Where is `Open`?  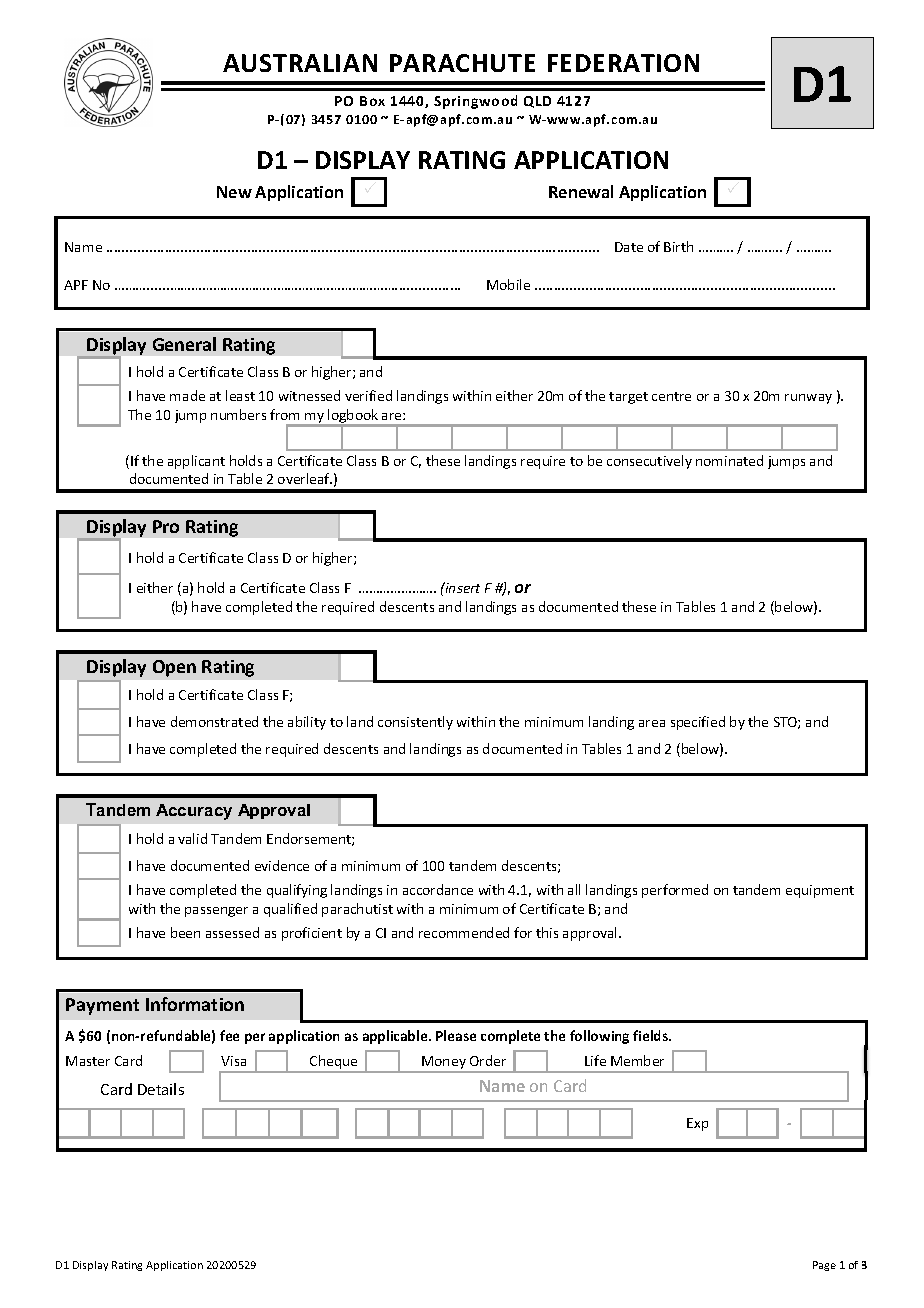 Open is located at coordinates (174, 668).
